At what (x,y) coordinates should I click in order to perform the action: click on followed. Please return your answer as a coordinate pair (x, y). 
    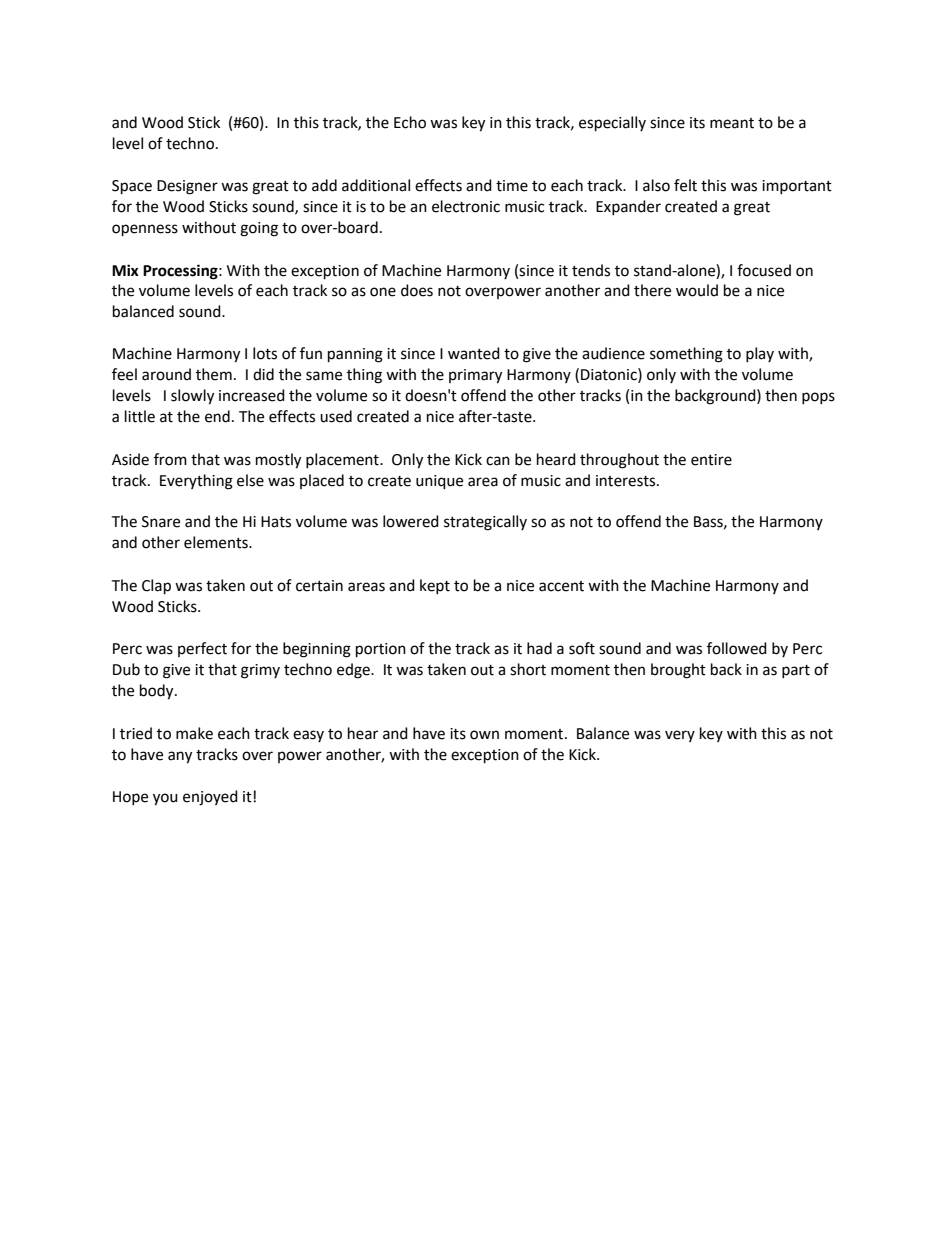
    Looking at the image, I should click on (737, 648).
